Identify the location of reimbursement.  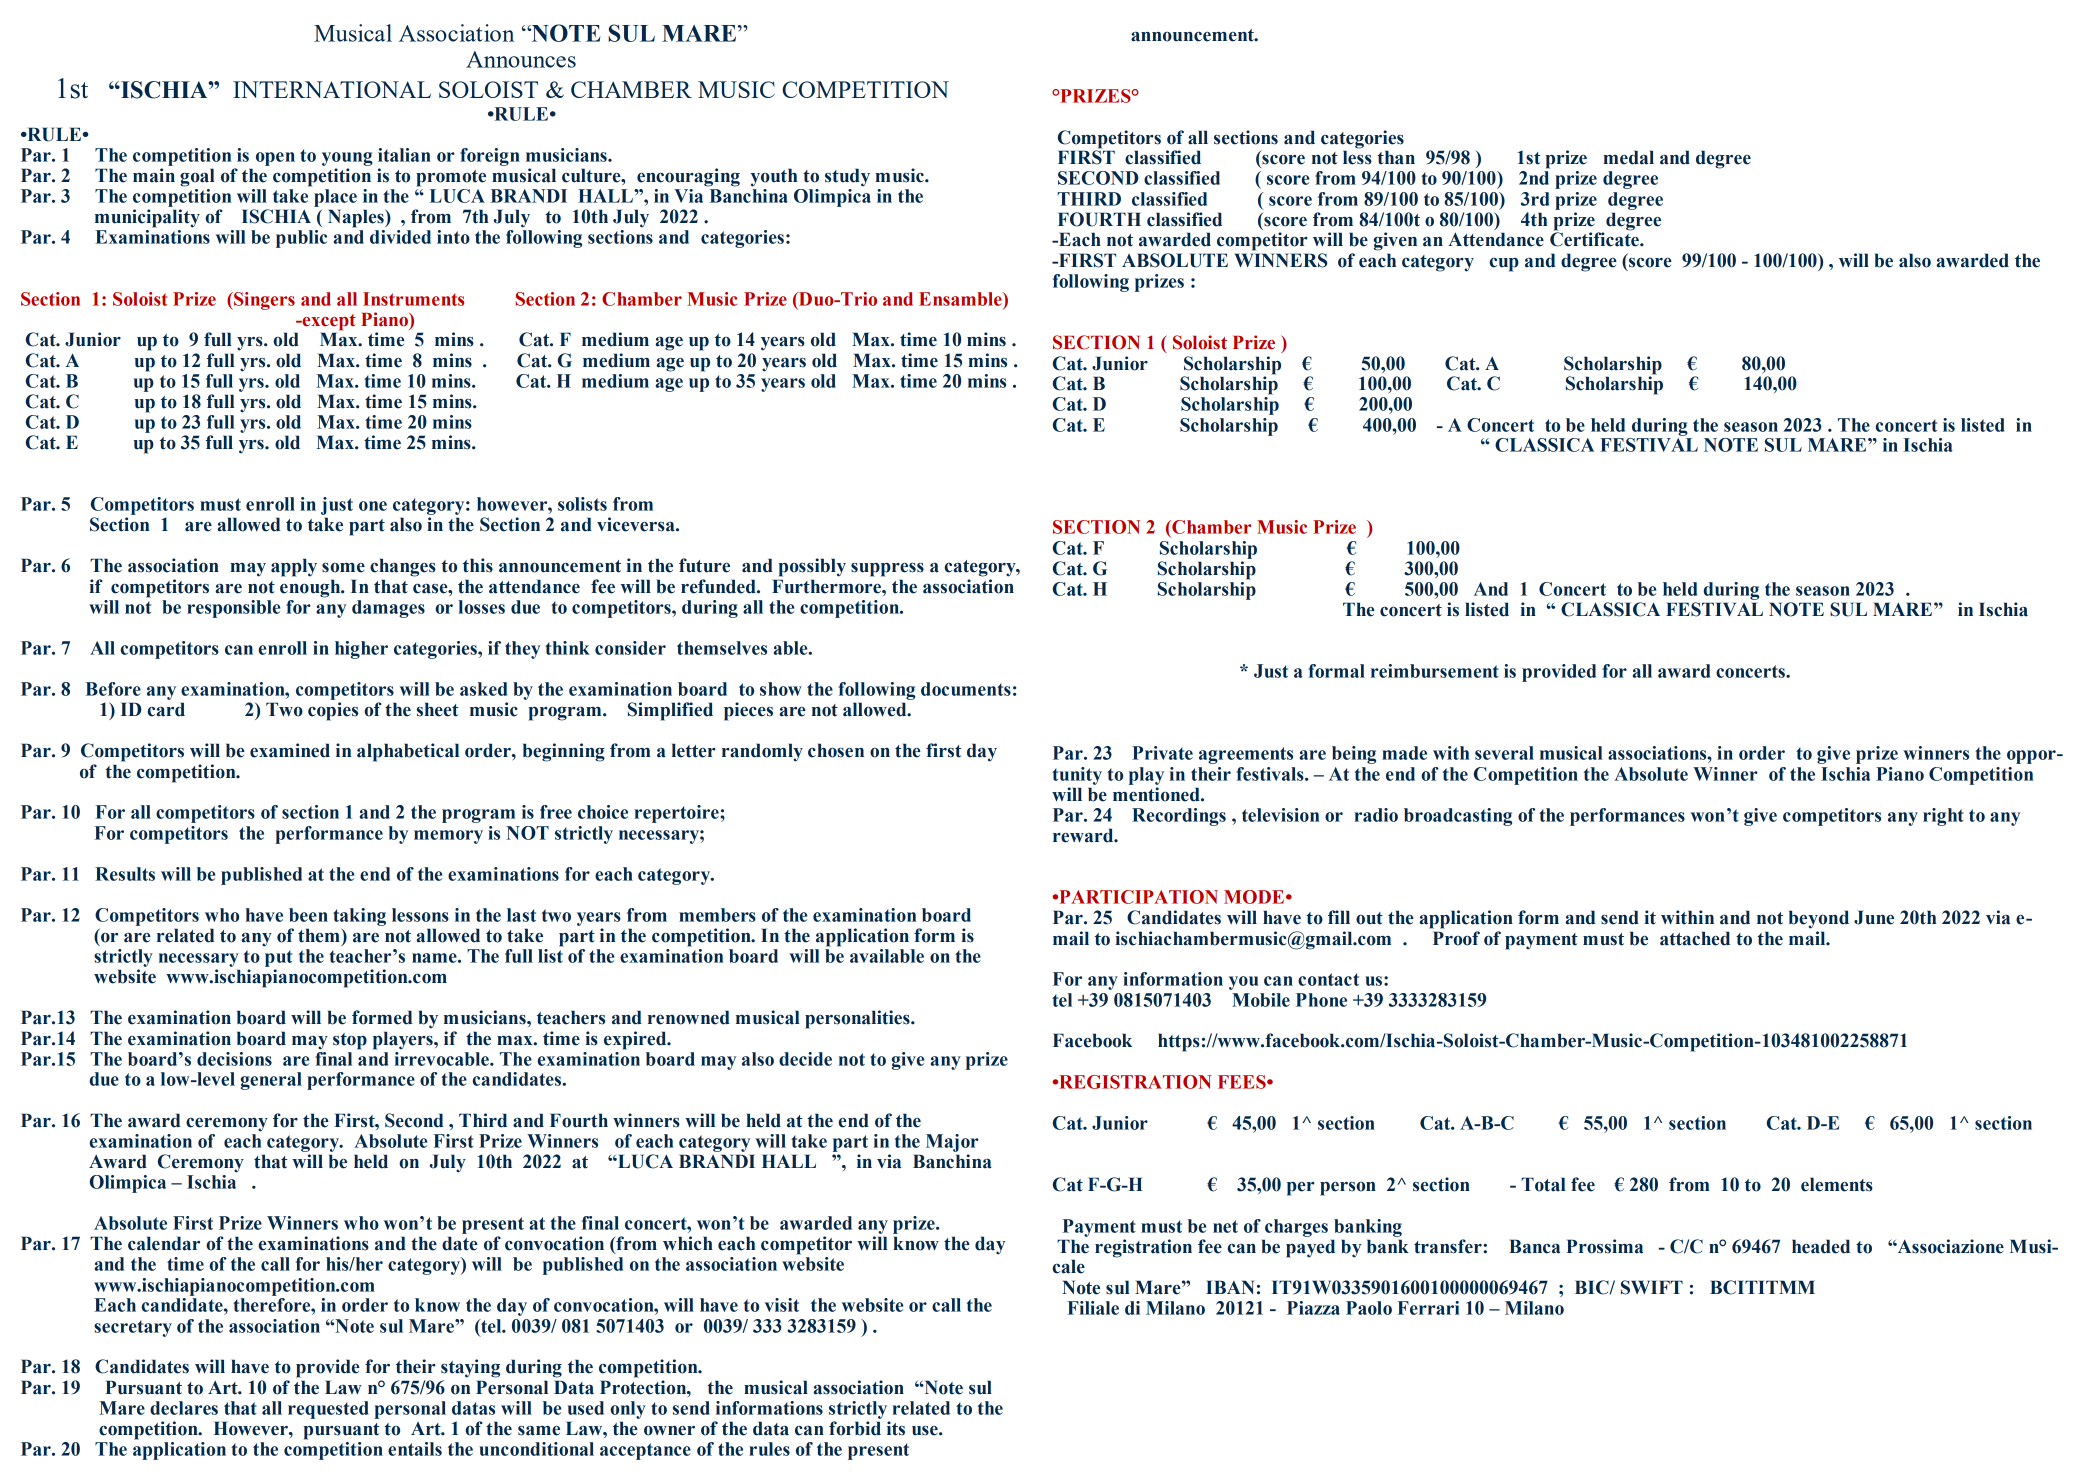
(1435, 671).
